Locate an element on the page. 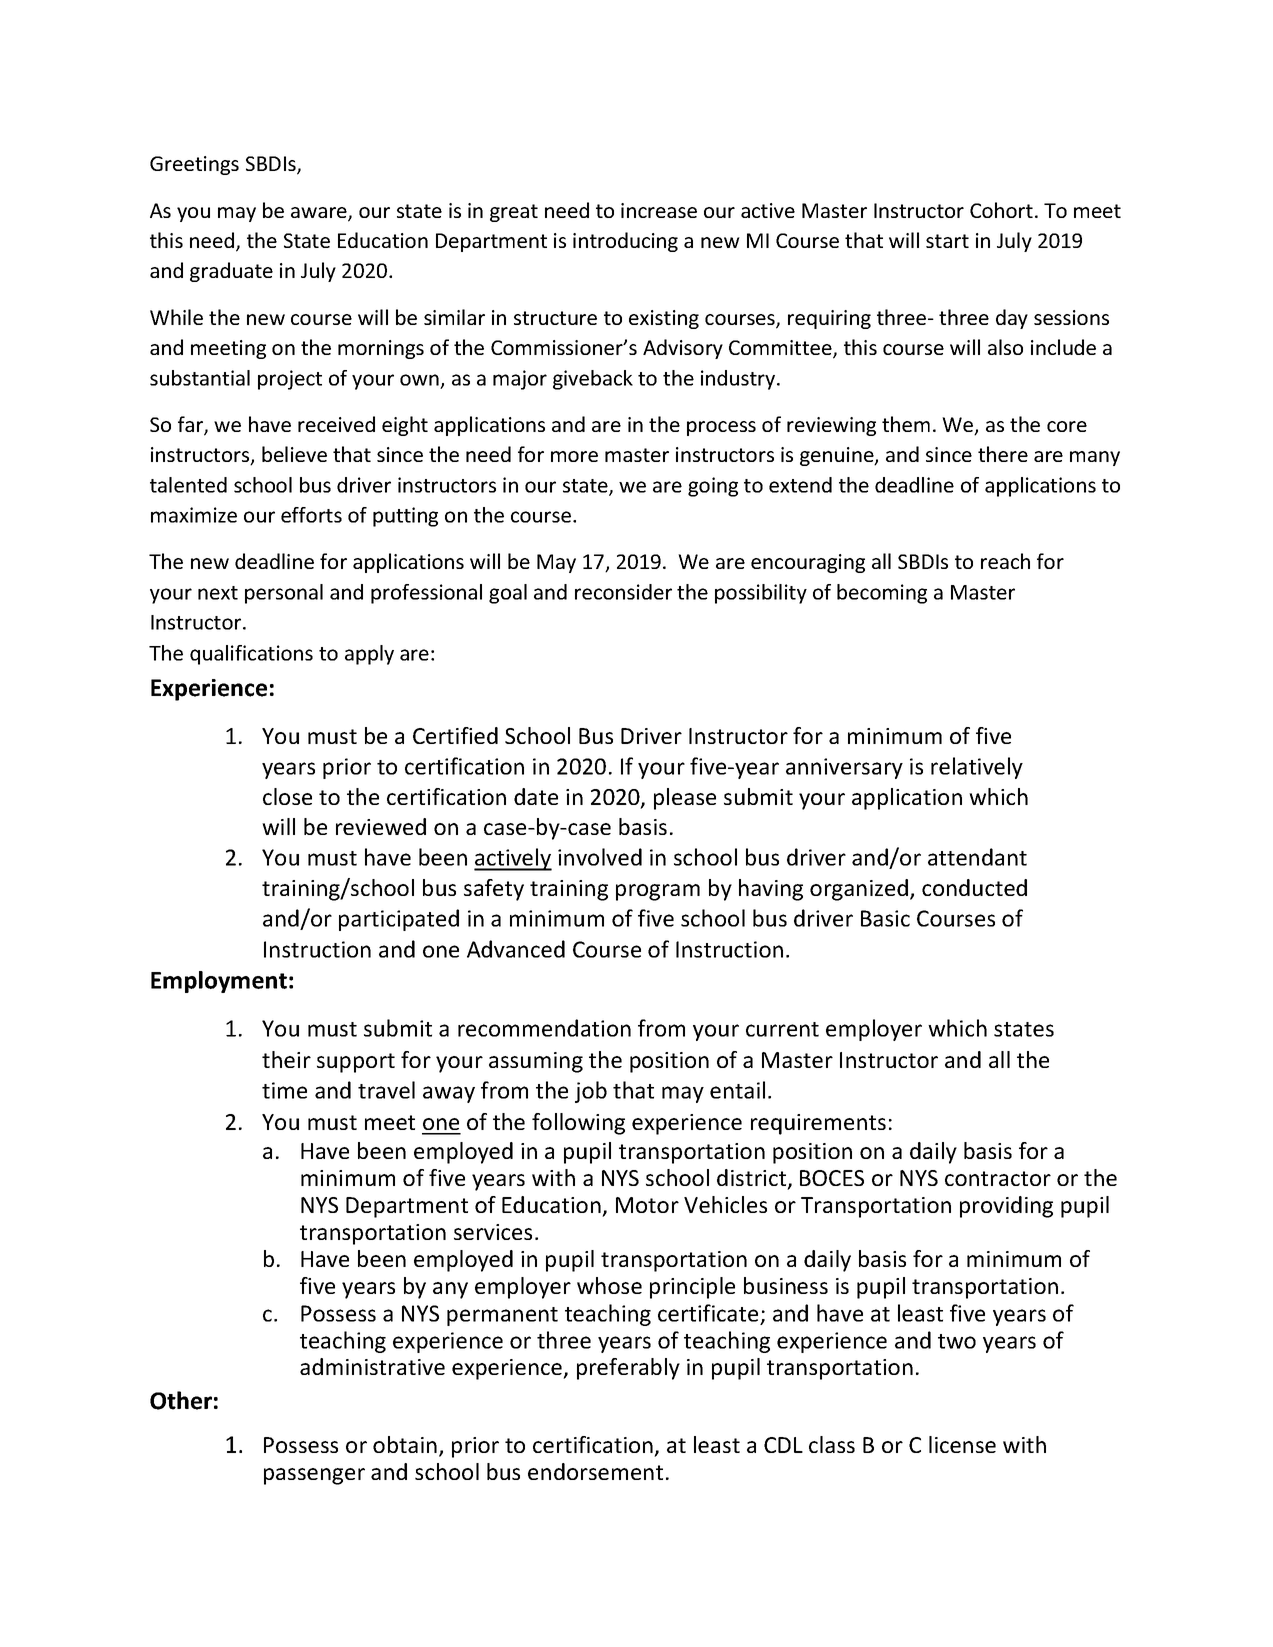 This image has height=1647, width=1273. license is located at coordinates (962, 1444).
